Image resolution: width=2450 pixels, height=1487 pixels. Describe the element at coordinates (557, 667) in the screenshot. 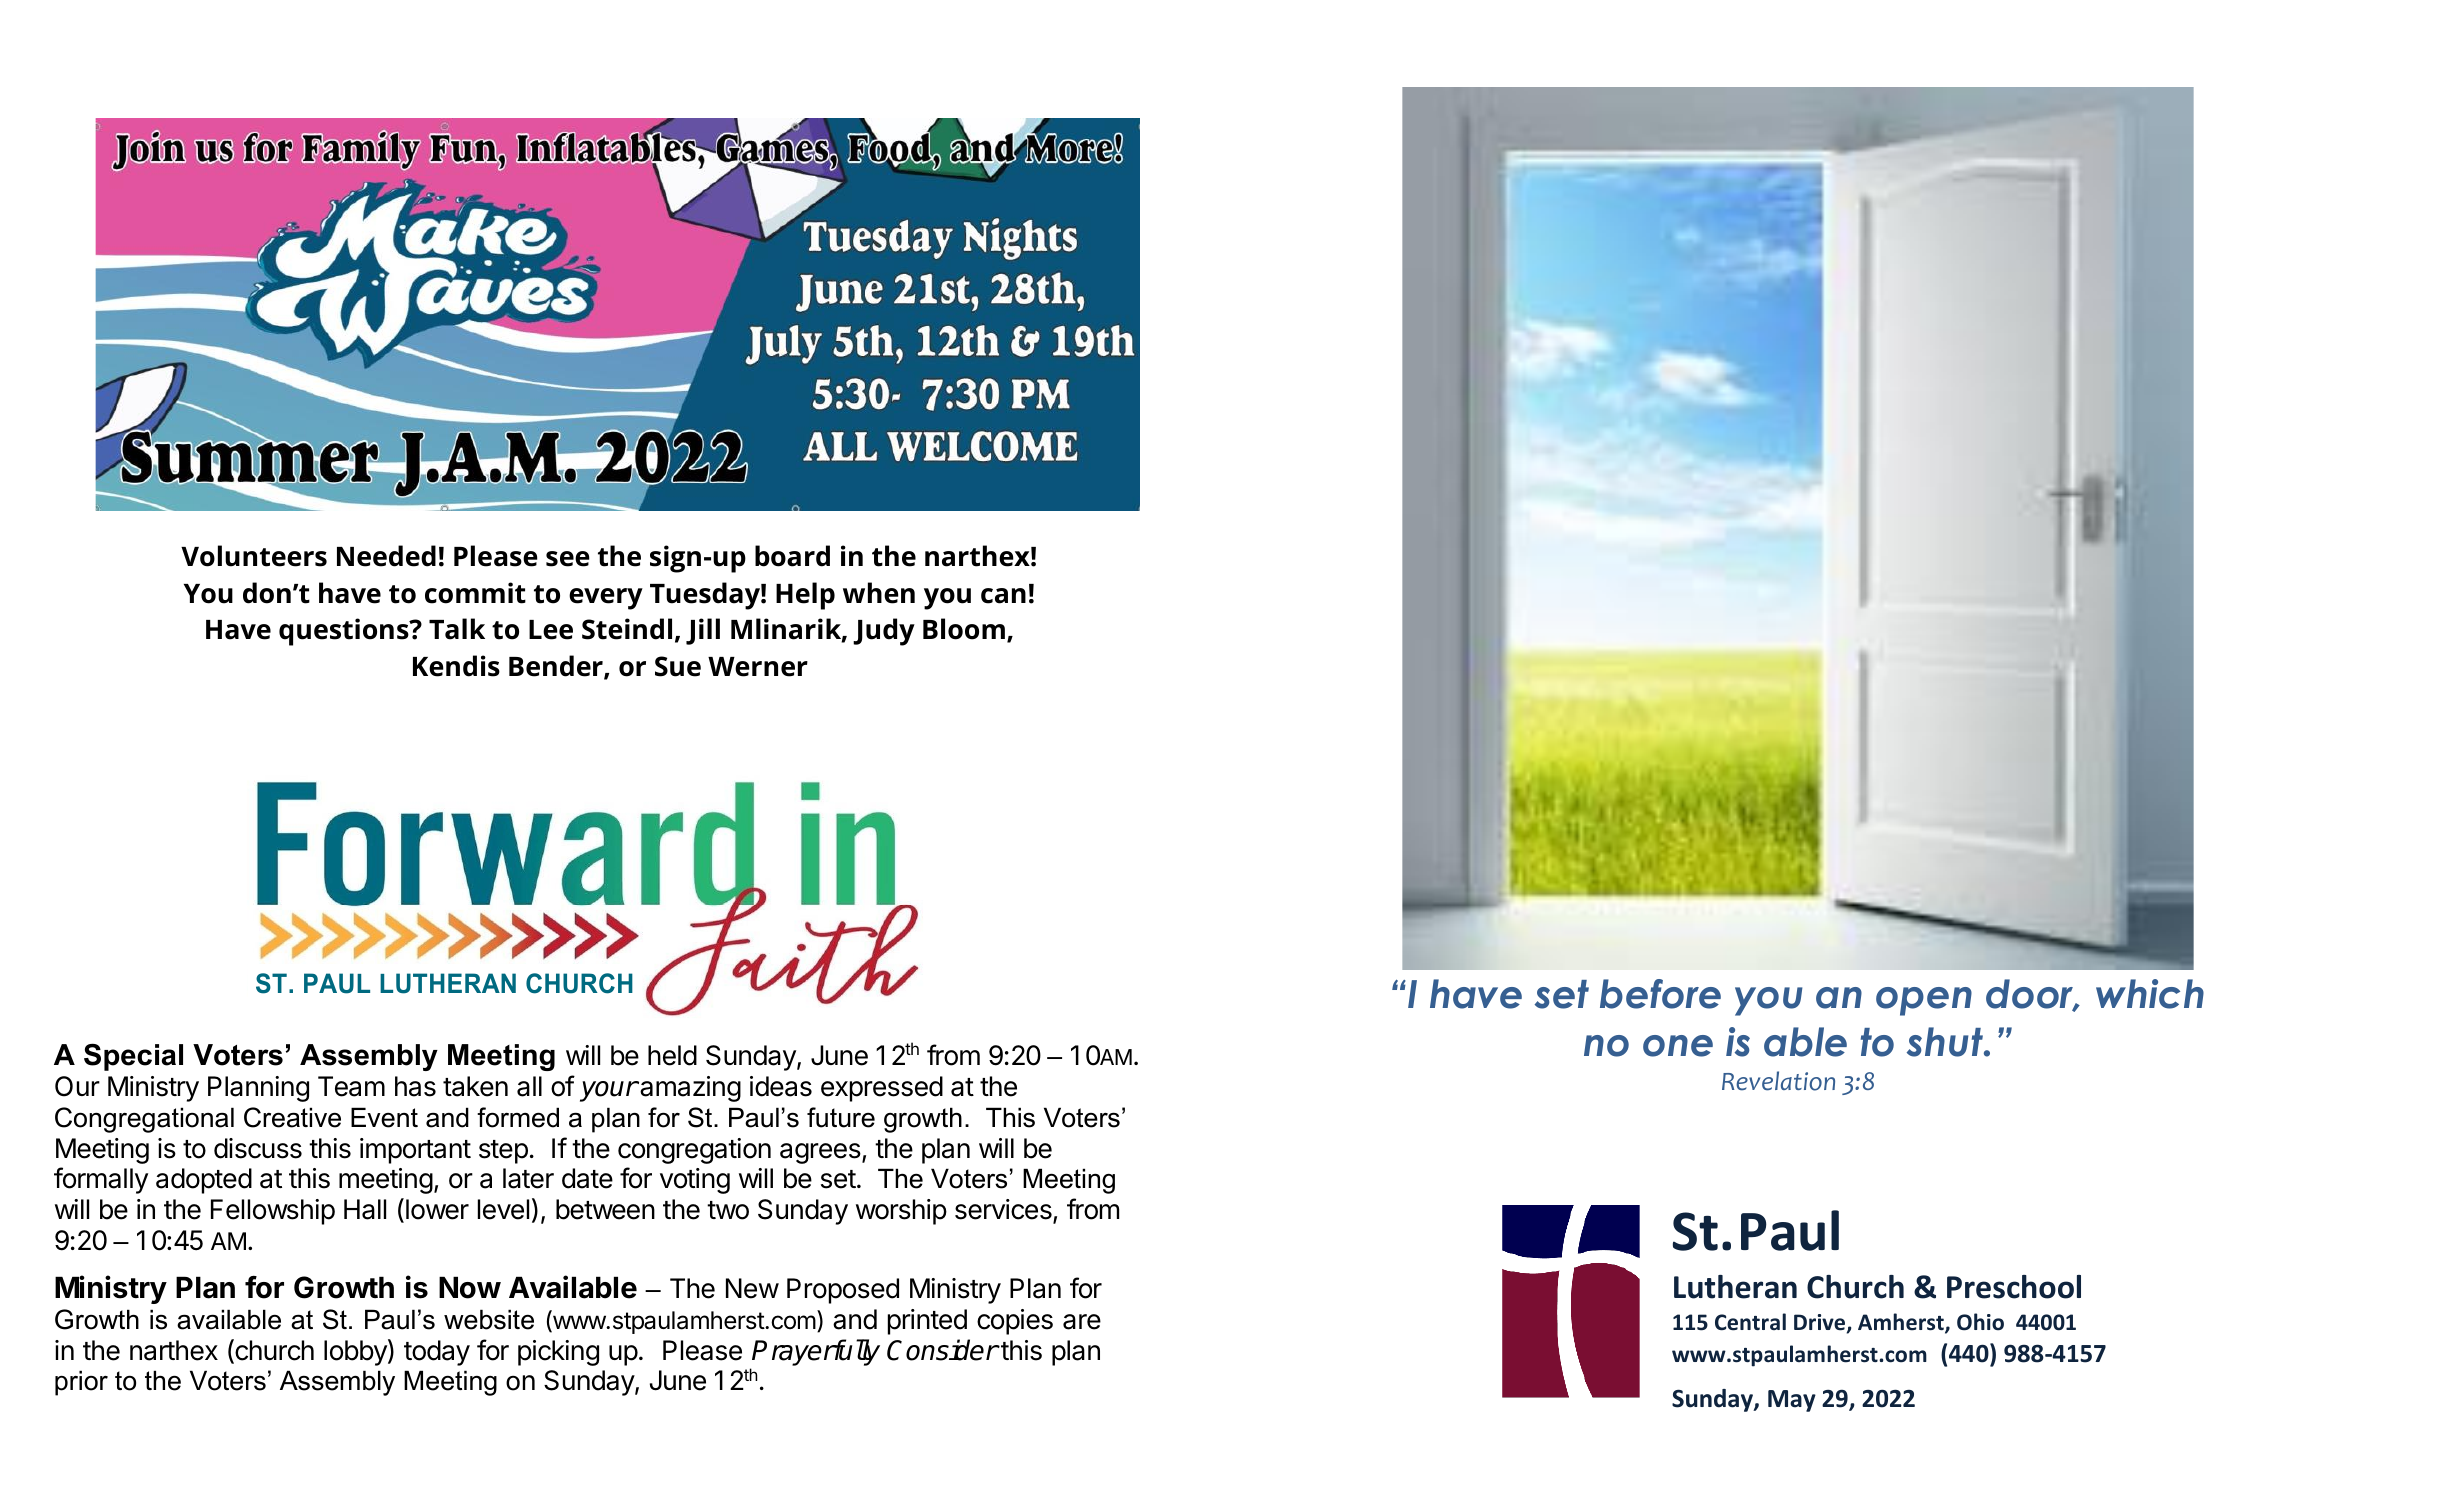

I see `Bender` at that location.
